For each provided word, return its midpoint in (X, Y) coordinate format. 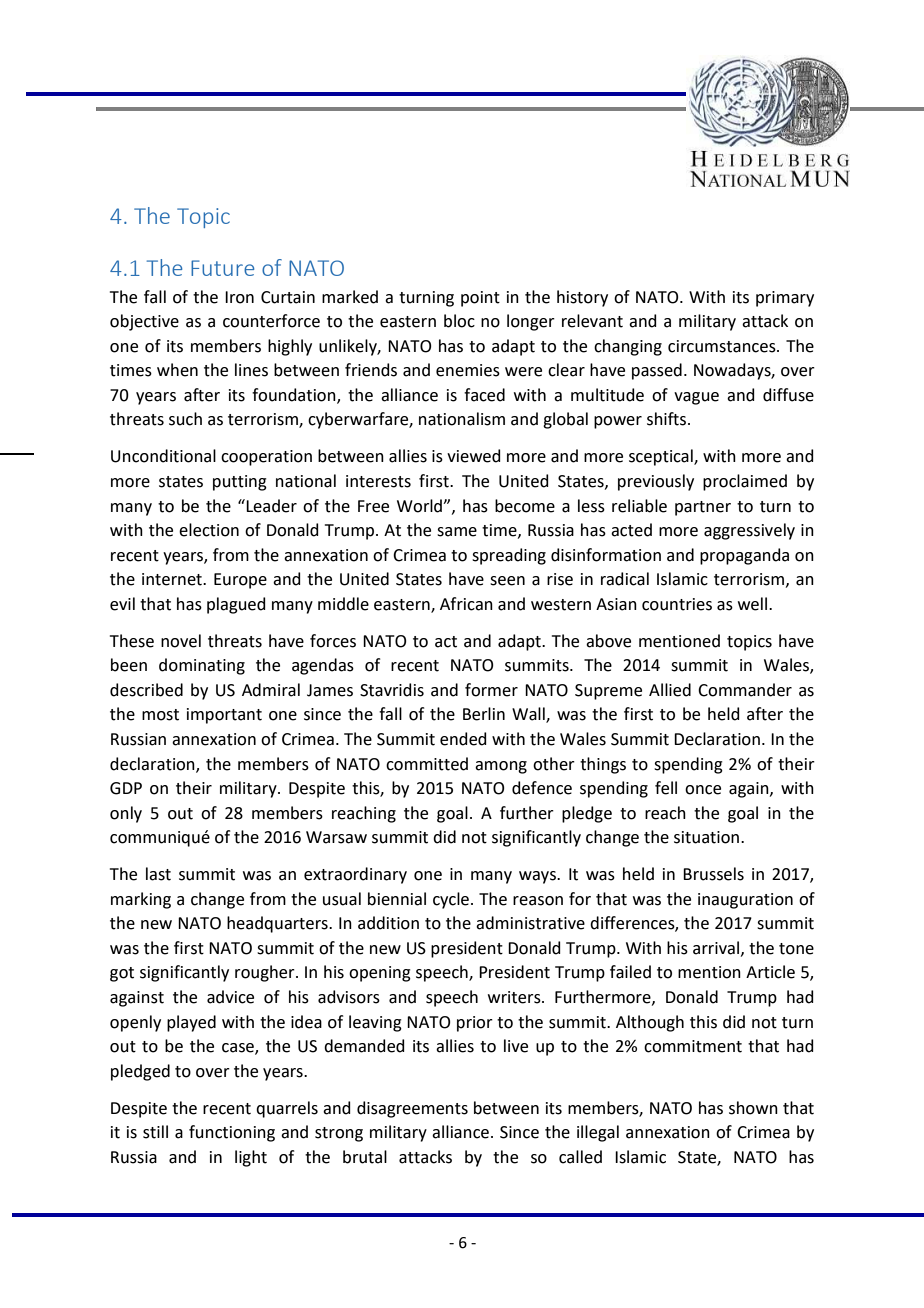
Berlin (484, 714)
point (480, 299)
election (209, 530)
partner (703, 508)
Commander (745, 690)
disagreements (412, 1109)
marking (141, 900)
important (224, 716)
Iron (239, 297)
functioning (232, 1133)
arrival (716, 948)
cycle (452, 900)
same (457, 532)
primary (785, 299)
